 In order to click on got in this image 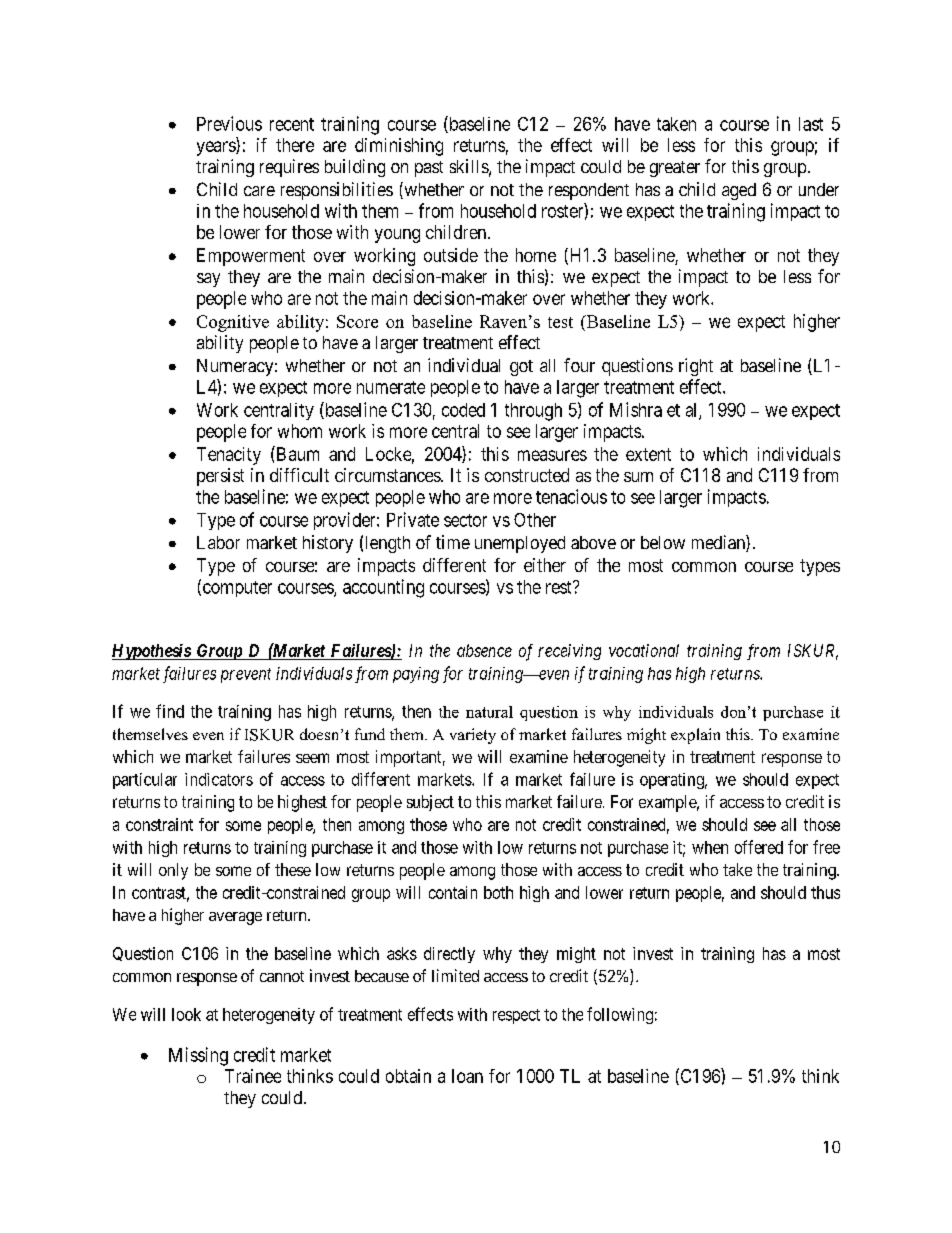, I will do `click(521, 368)`.
